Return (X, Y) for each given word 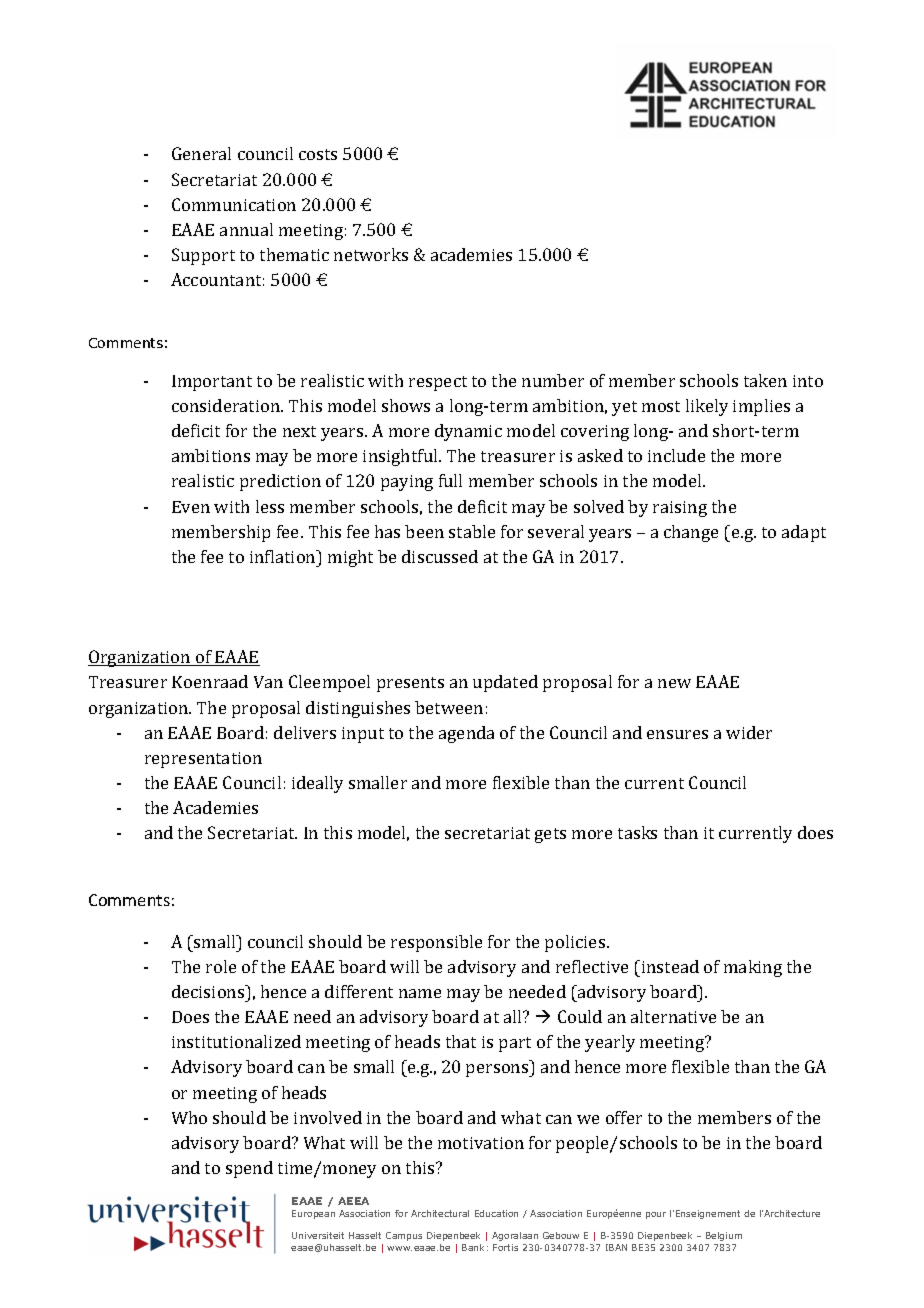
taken (765, 380)
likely (707, 407)
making (753, 968)
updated (505, 683)
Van (268, 682)
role (221, 966)
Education (496, 1213)
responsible (436, 943)
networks (371, 254)
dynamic (468, 432)
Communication (234, 204)
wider (749, 732)
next (299, 431)
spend (249, 1169)
